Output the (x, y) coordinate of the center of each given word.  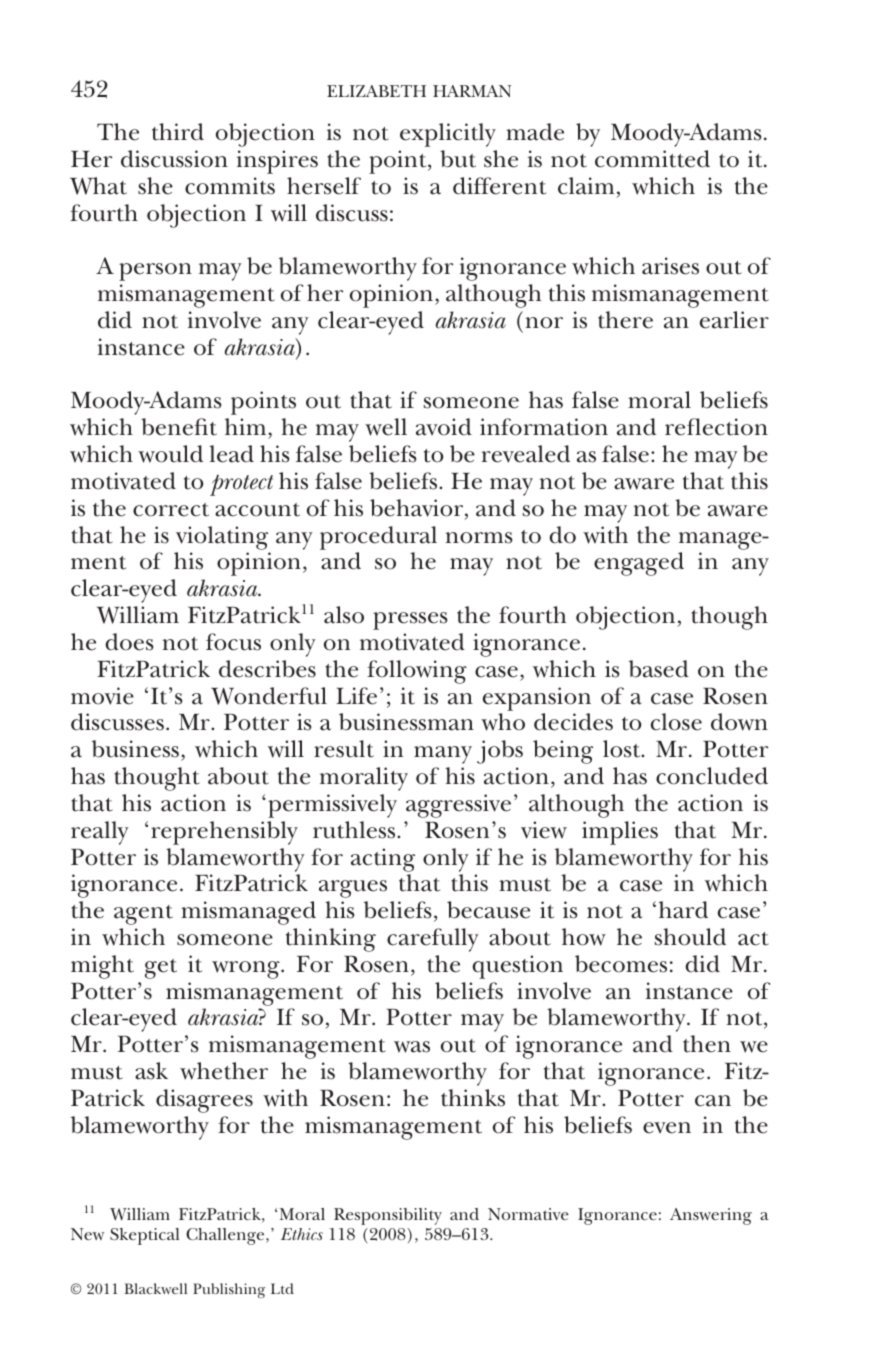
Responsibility (388, 1216)
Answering (711, 1216)
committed (652, 159)
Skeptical (144, 1236)
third (178, 132)
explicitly (448, 135)
